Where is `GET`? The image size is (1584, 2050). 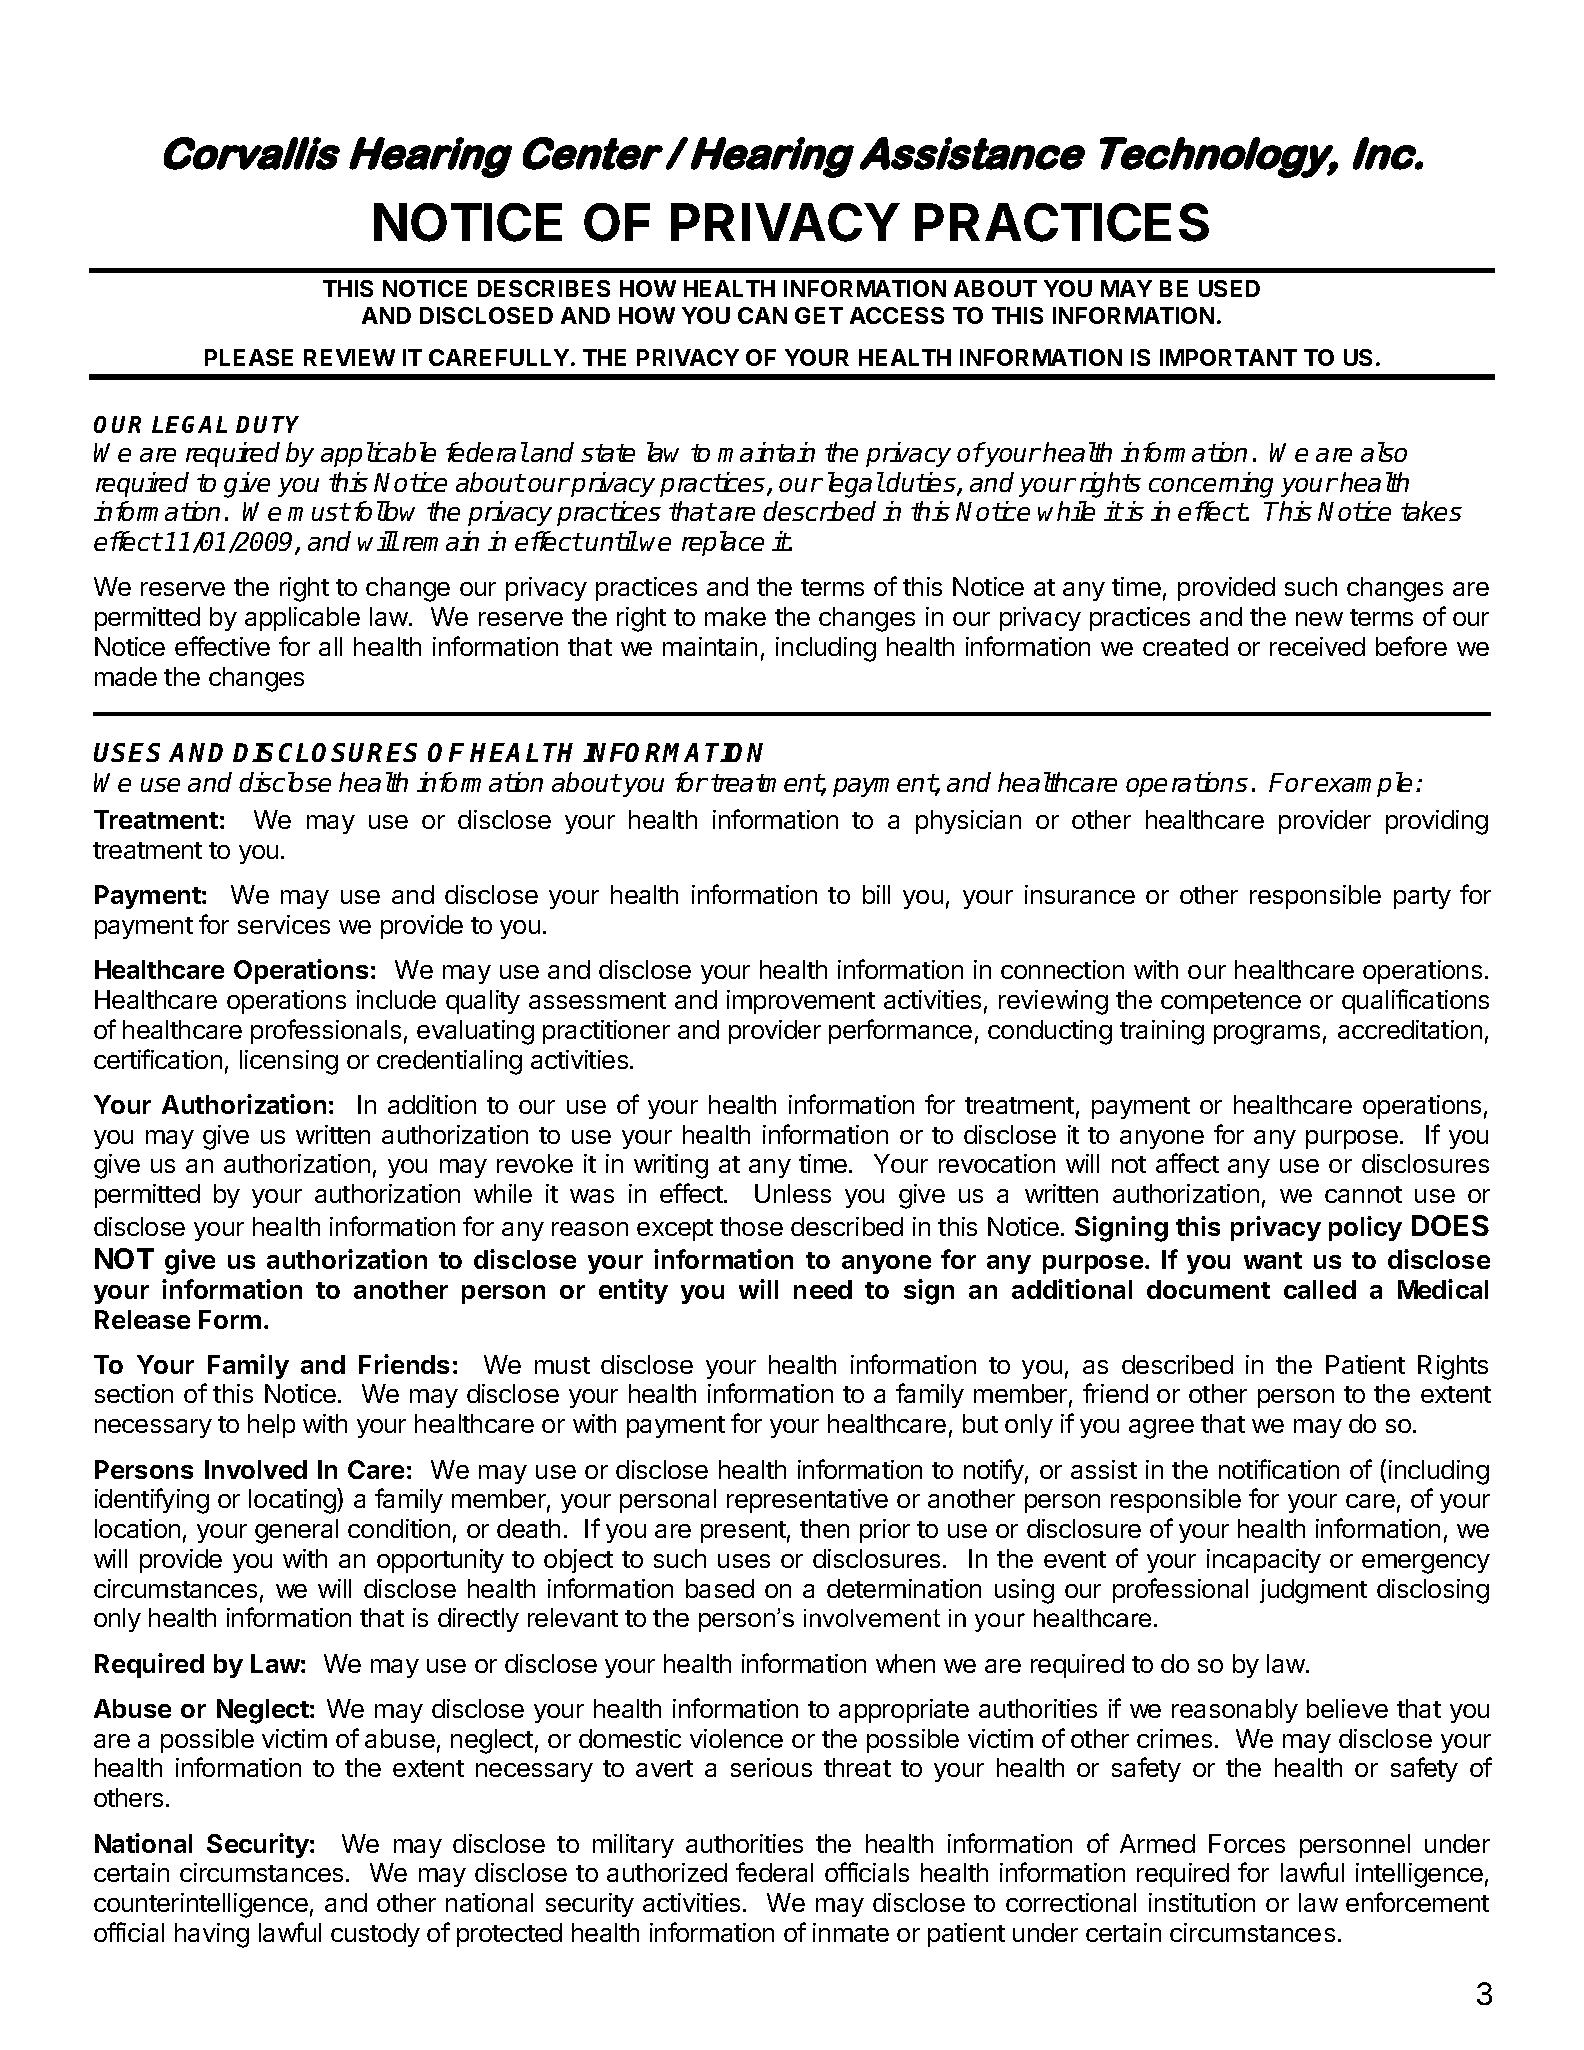
GET is located at coordinates (819, 315).
